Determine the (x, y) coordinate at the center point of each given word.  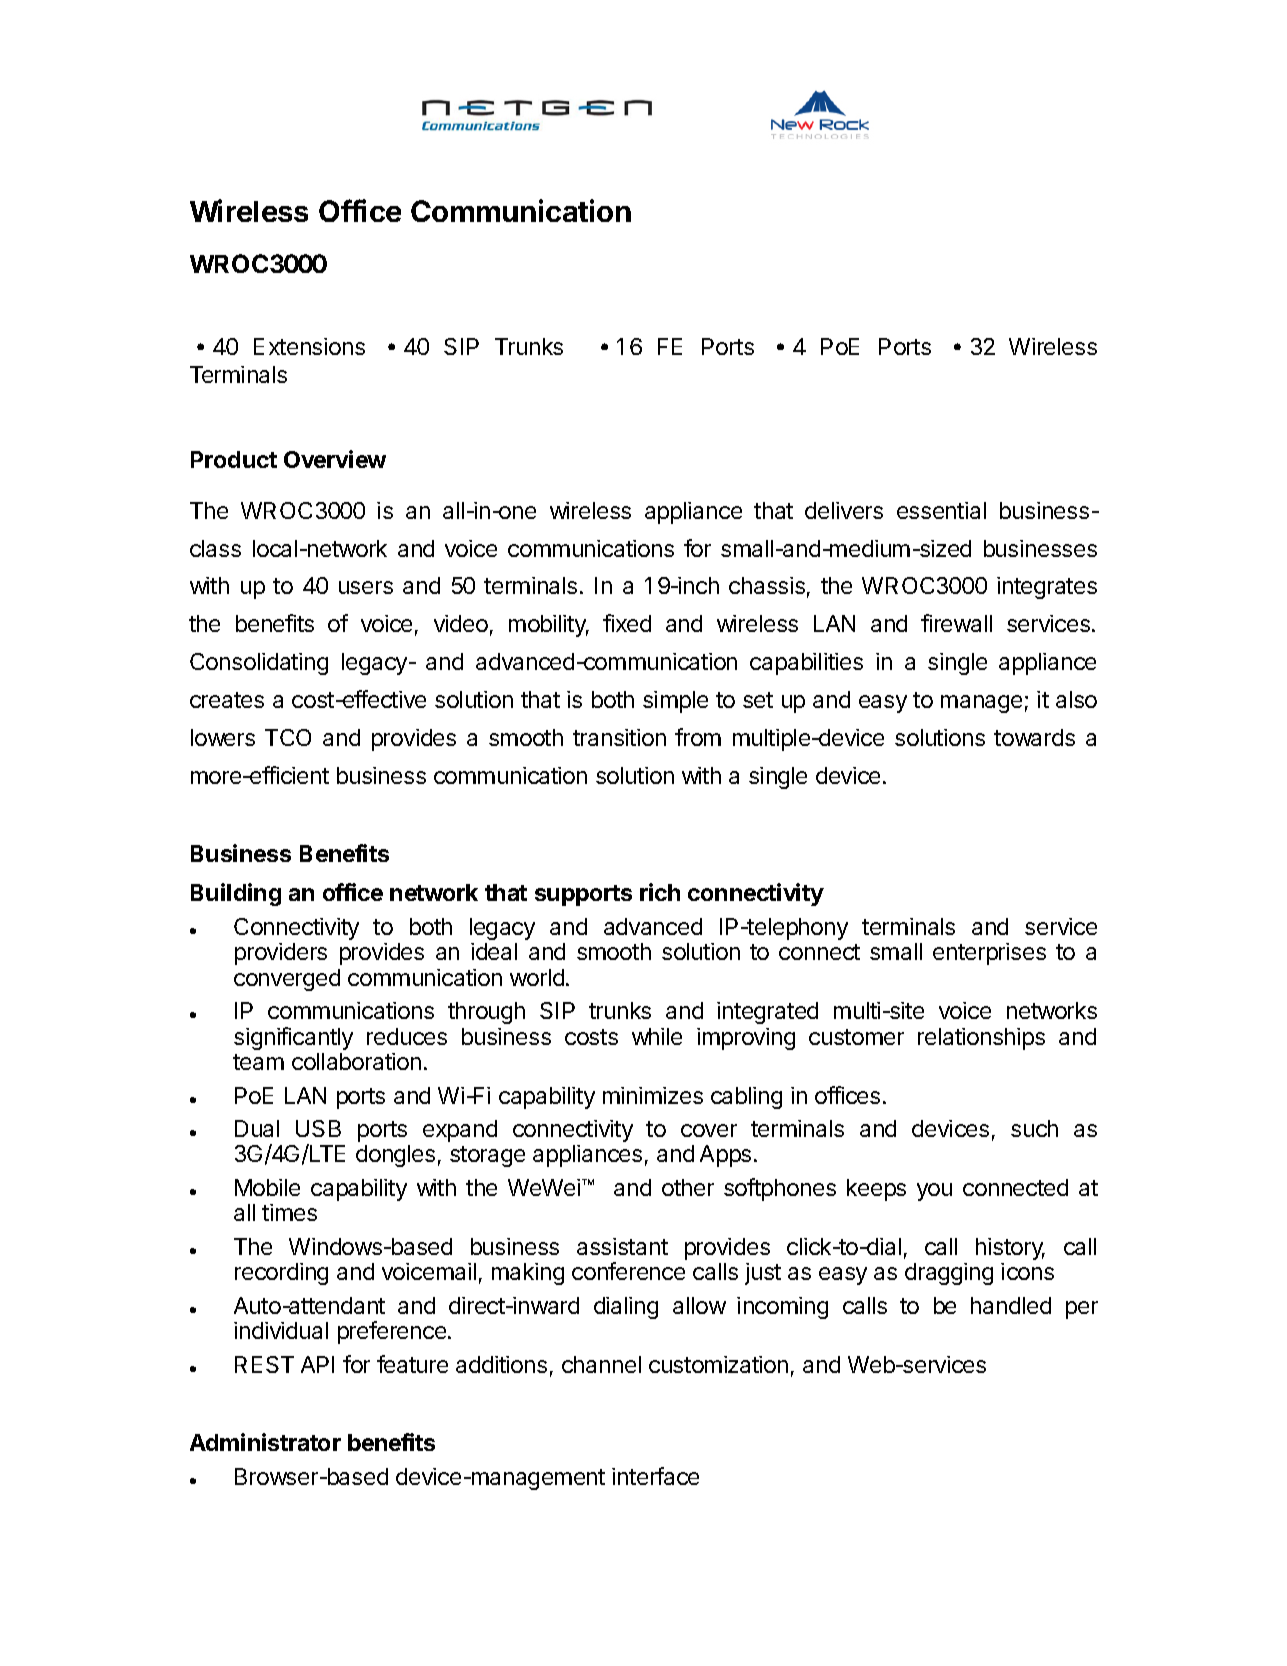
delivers (844, 510)
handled (1011, 1305)
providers (281, 954)
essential (941, 510)
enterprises (989, 954)
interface (655, 1476)
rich (660, 892)
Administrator (265, 1442)
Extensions (309, 346)
